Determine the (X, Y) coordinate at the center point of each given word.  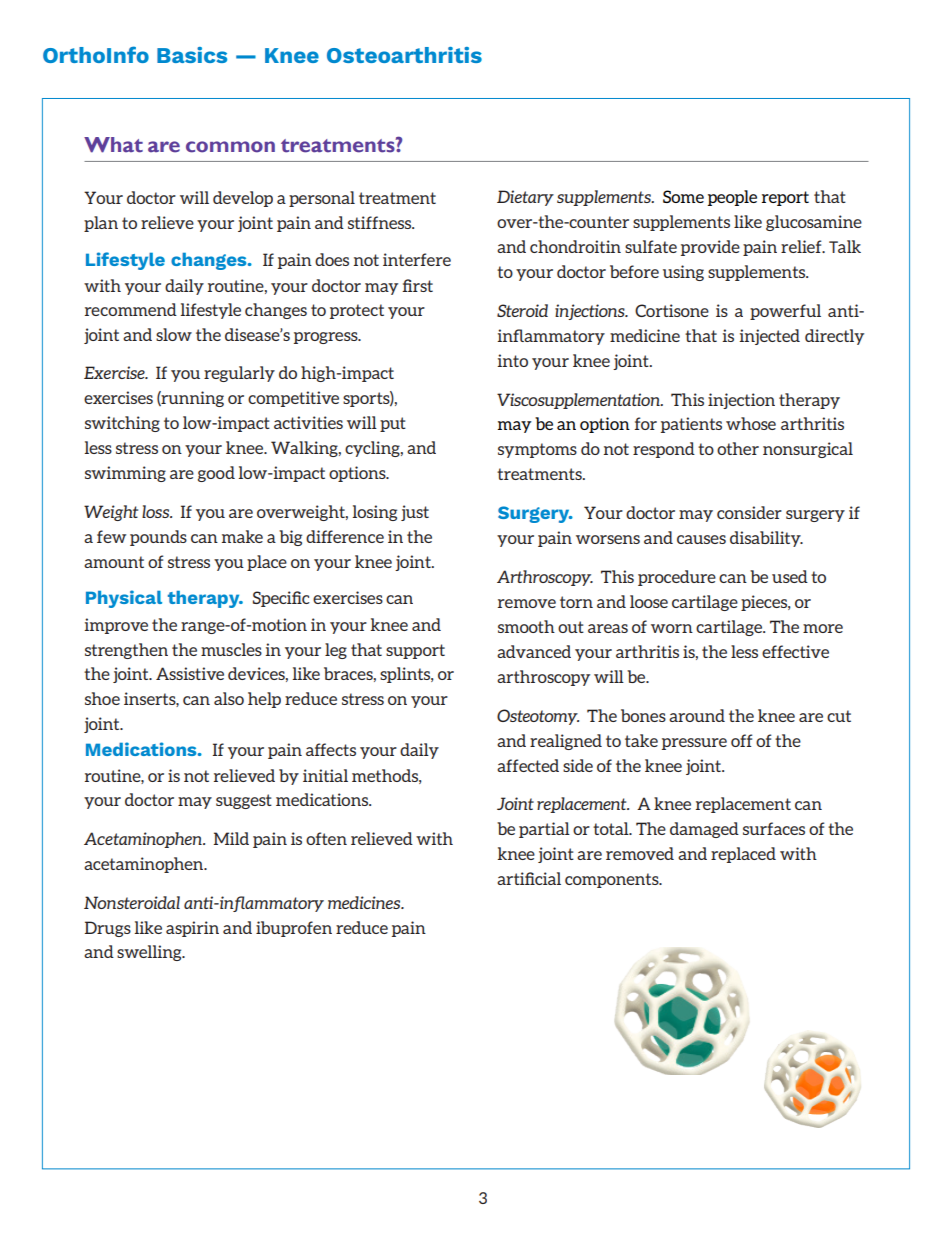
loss (157, 511)
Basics (192, 55)
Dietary (525, 198)
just (415, 513)
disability (766, 539)
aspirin (192, 929)
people (732, 198)
